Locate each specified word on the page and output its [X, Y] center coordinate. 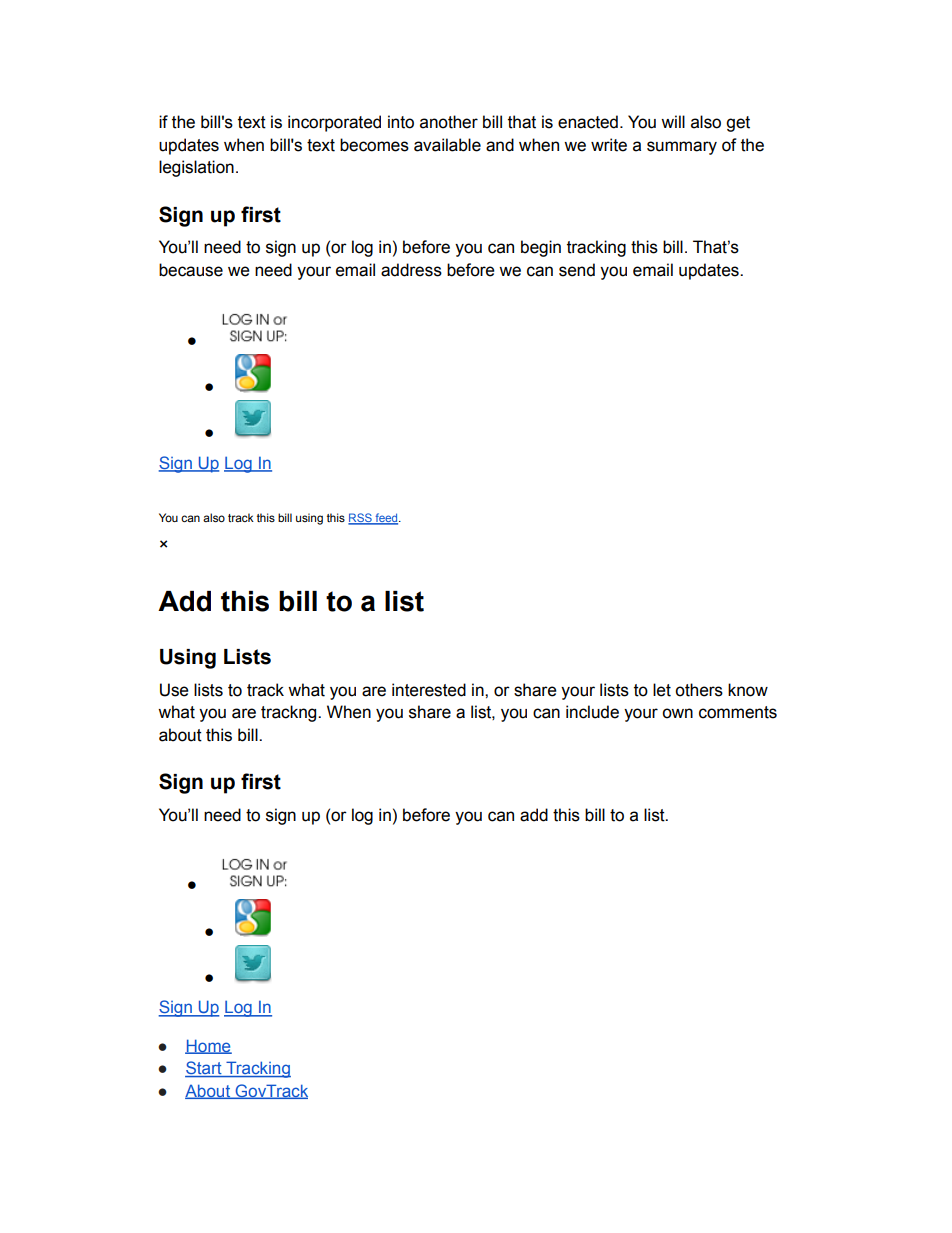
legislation [196, 168]
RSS [361, 519]
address [411, 270]
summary [682, 148]
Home [208, 1046]
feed [386, 519]
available [447, 145]
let [662, 690]
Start [204, 1069]
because [191, 270]
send [577, 270]
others [699, 690]
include [592, 712]
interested [429, 690]
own [677, 713]
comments [738, 712]
